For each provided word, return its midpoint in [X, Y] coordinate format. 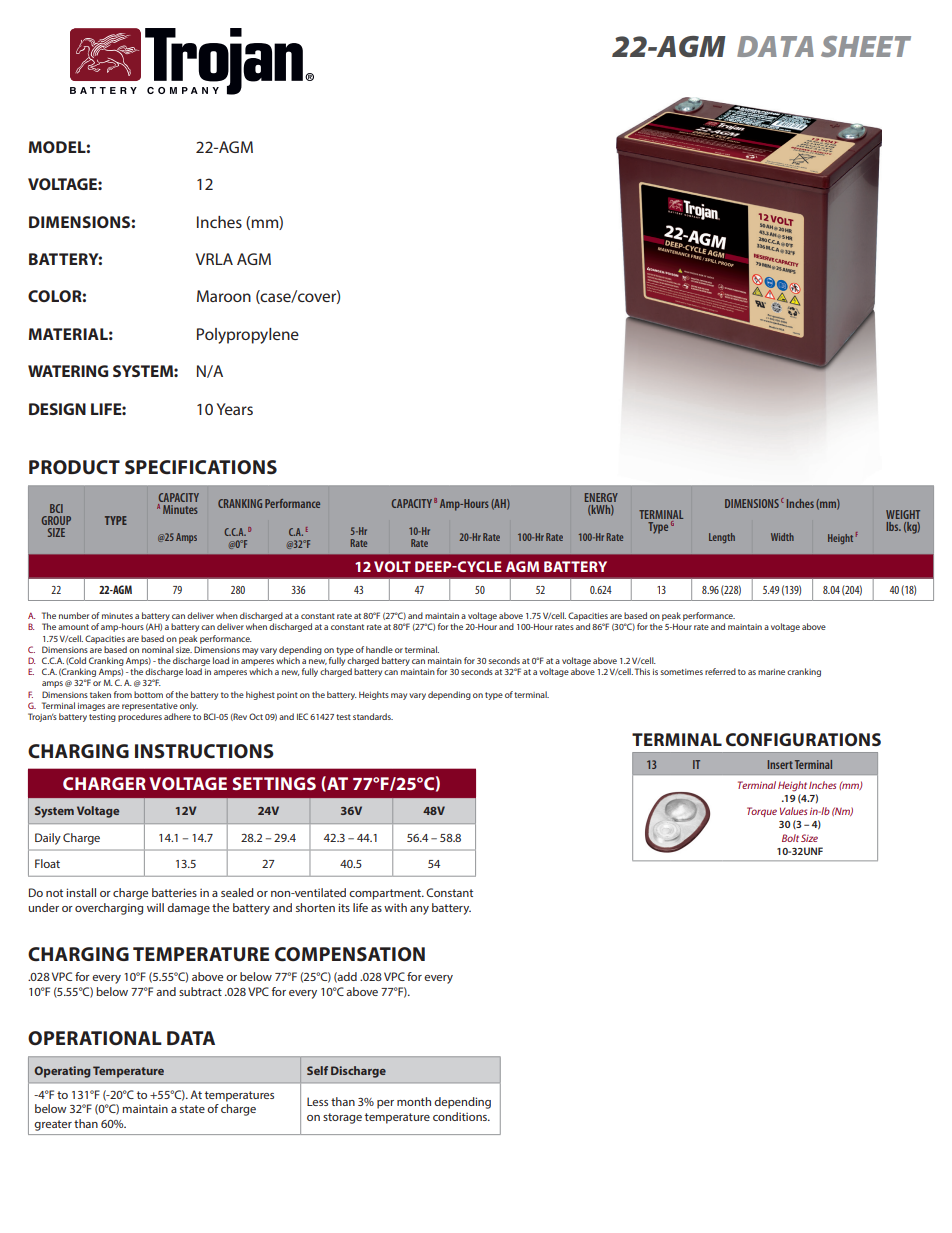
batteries [174, 892]
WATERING [68, 371]
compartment [386, 894]
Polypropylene [248, 336]
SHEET [866, 46]
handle [379, 649]
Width [782, 537]
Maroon [224, 296]
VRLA [214, 259]
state [192, 1109]
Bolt [790, 838]
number [74, 615]
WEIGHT [903, 514]
